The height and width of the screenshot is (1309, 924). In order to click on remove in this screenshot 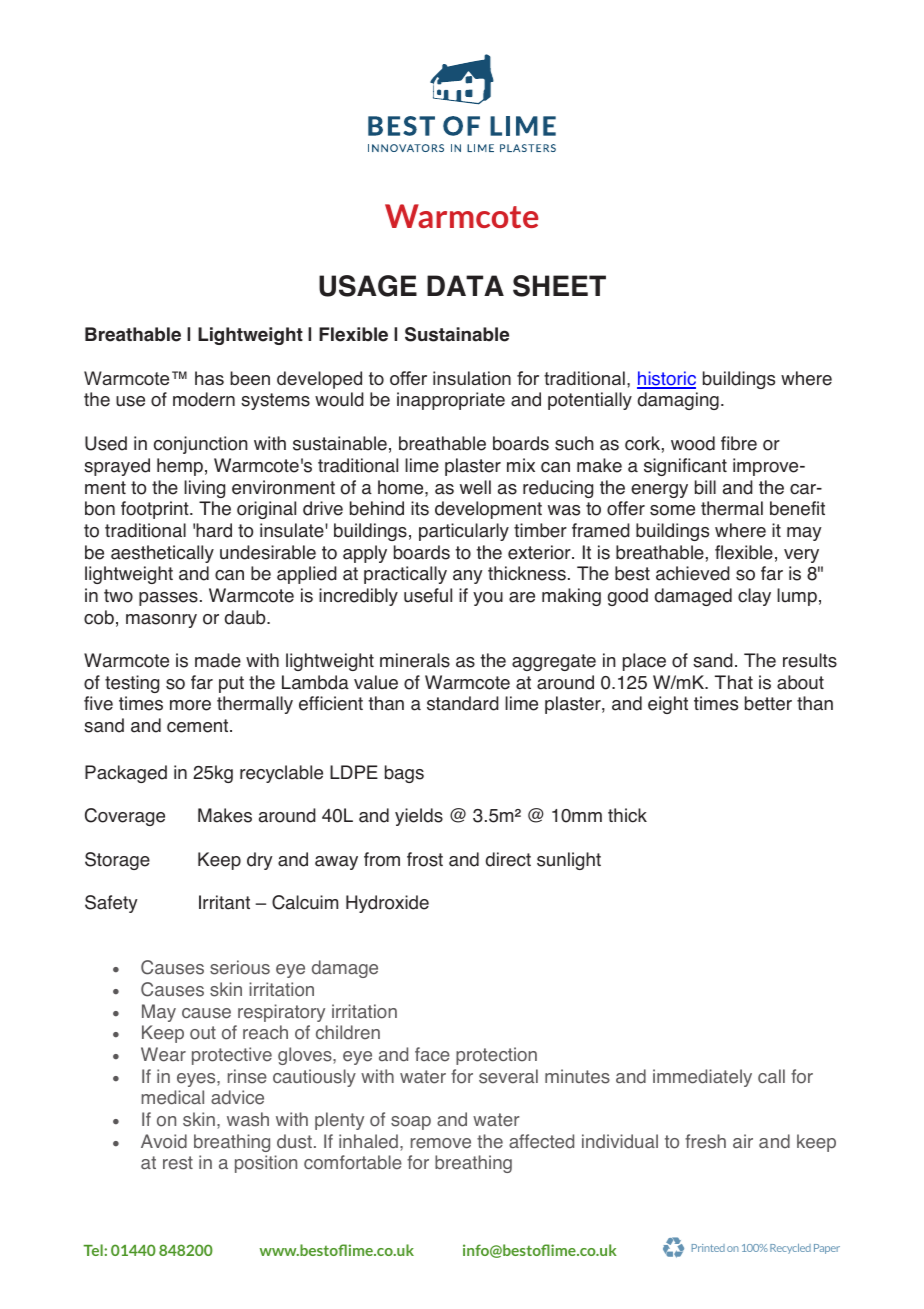, I will do `click(441, 1143)`.
